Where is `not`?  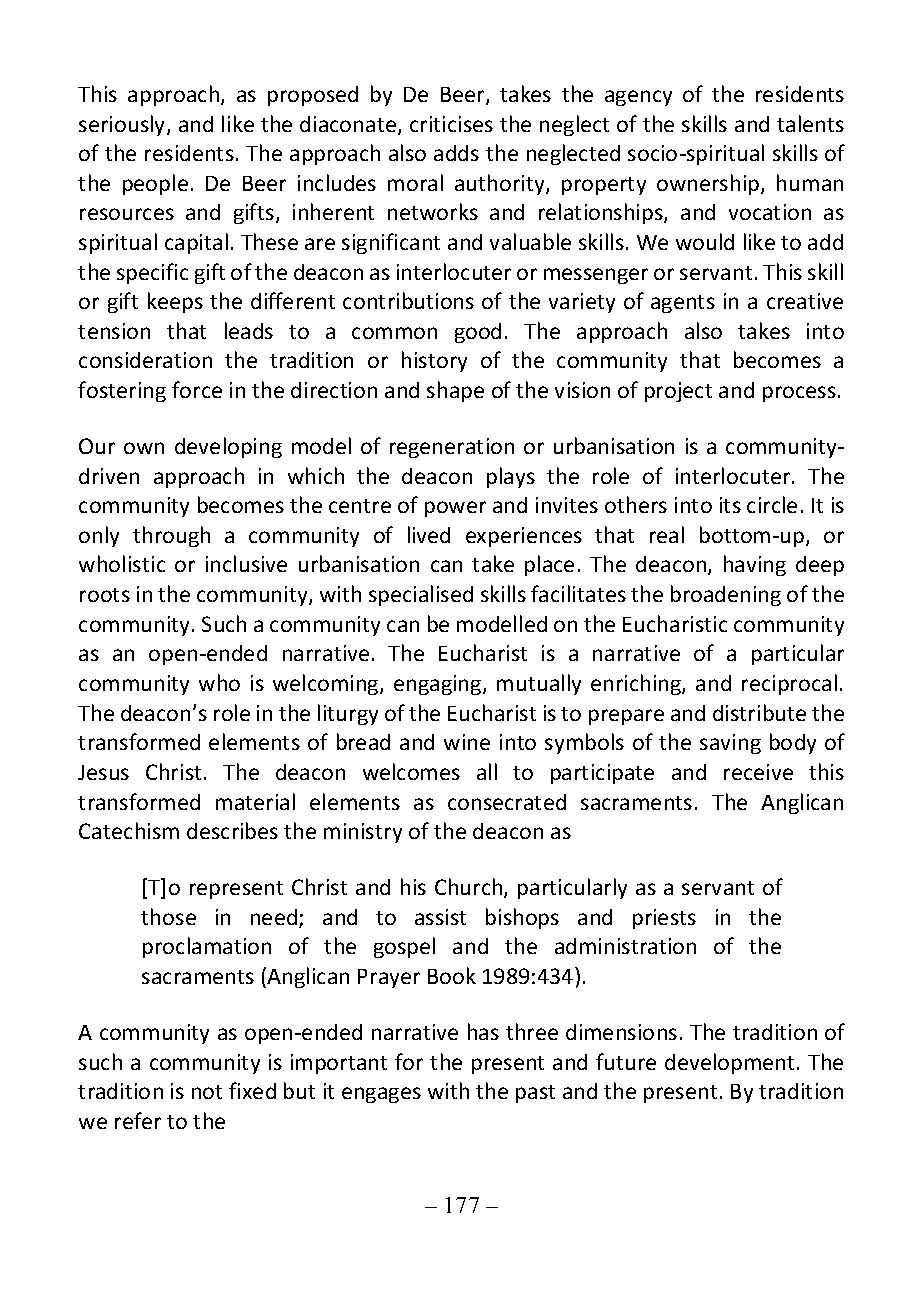 not is located at coordinates (207, 1092).
